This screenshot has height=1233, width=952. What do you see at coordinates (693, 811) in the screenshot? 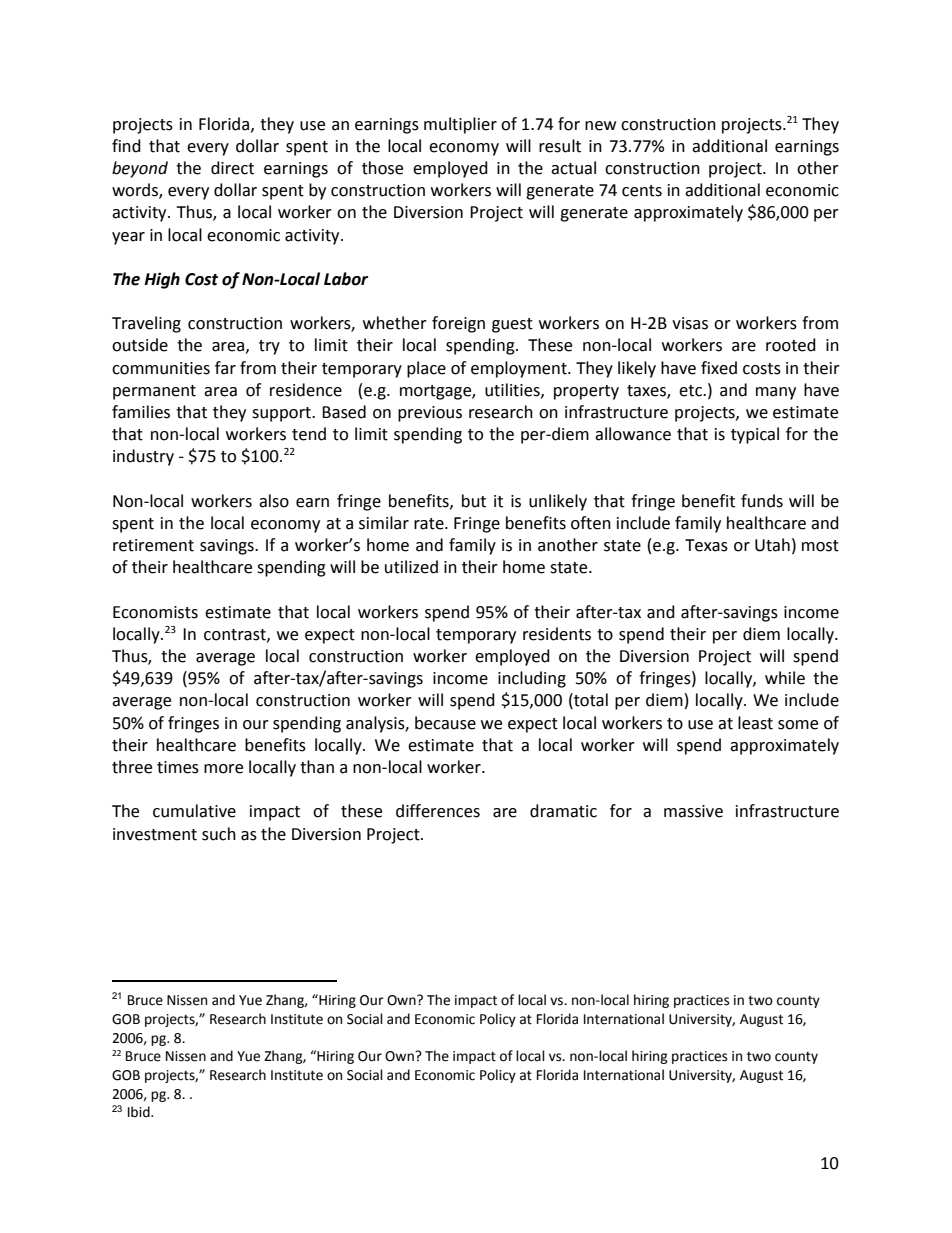
I see `massive` at bounding box center [693, 811].
